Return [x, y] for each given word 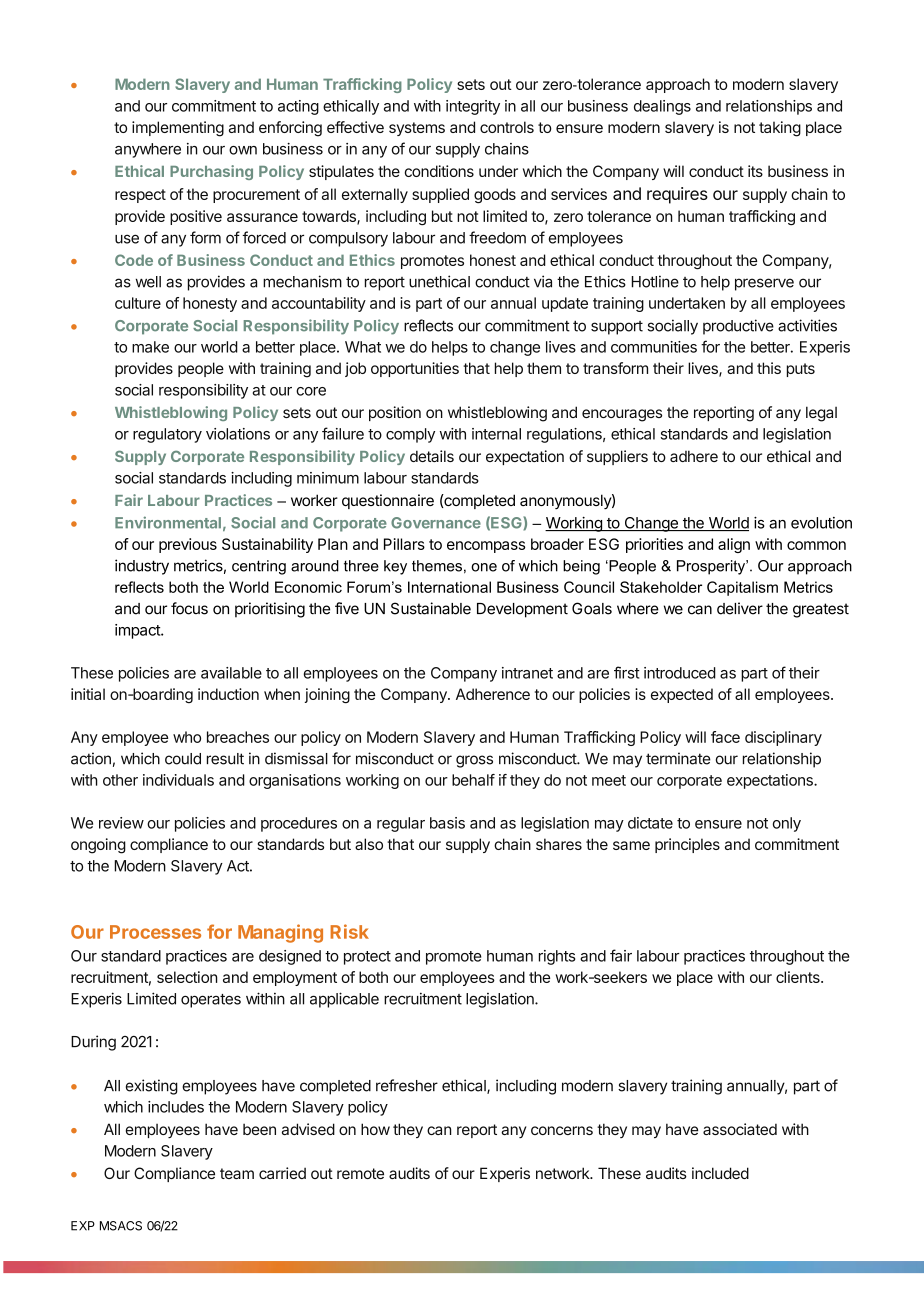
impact [138, 631]
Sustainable [431, 608]
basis [447, 823]
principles [687, 845]
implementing [178, 129]
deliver [740, 608]
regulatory [167, 435]
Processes [155, 932]
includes [176, 1107]
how [375, 1129]
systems [417, 129]
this [769, 368]
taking [780, 129]
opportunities [415, 369]
